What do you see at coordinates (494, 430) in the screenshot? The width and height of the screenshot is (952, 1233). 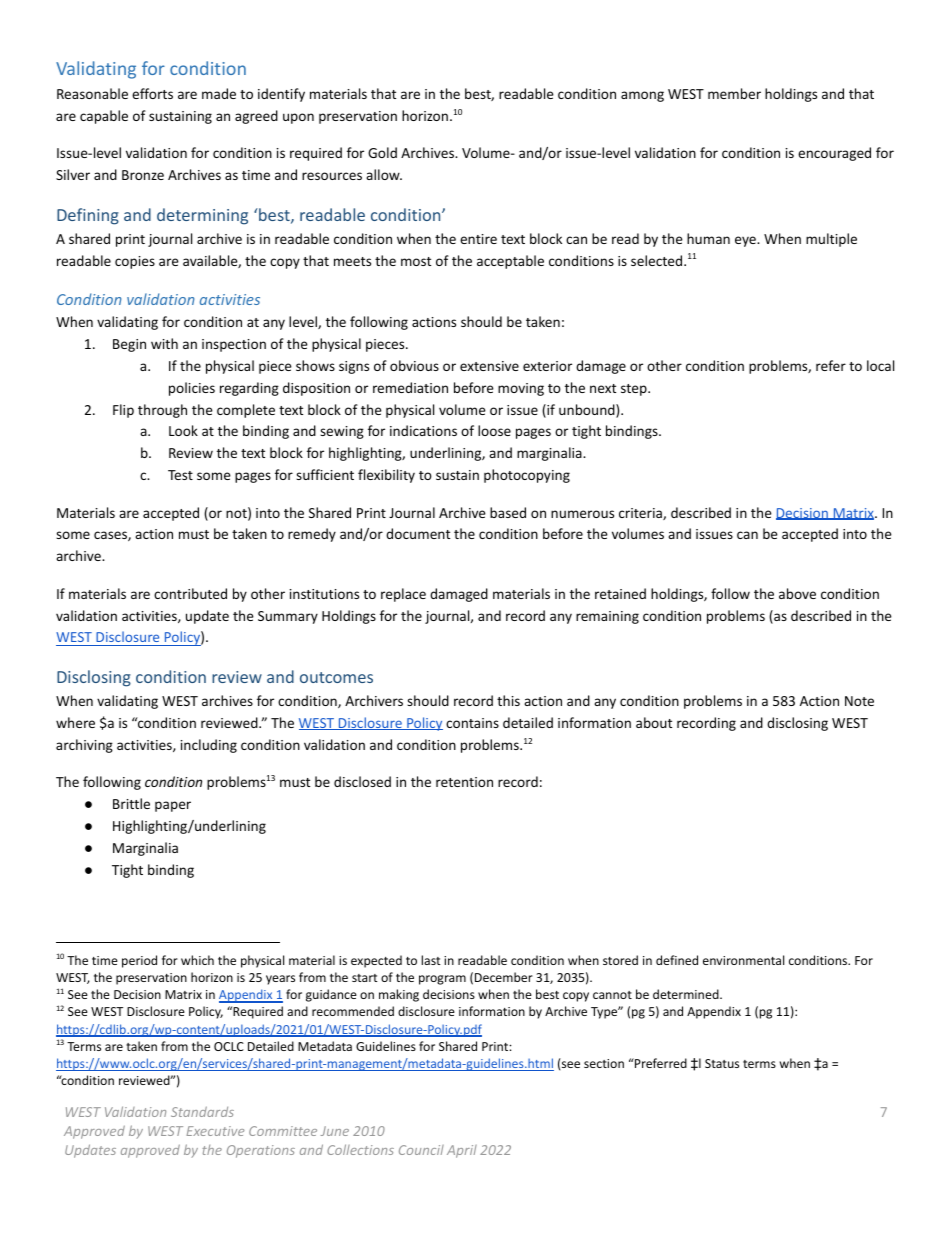 I see `loose` at bounding box center [494, 430].
